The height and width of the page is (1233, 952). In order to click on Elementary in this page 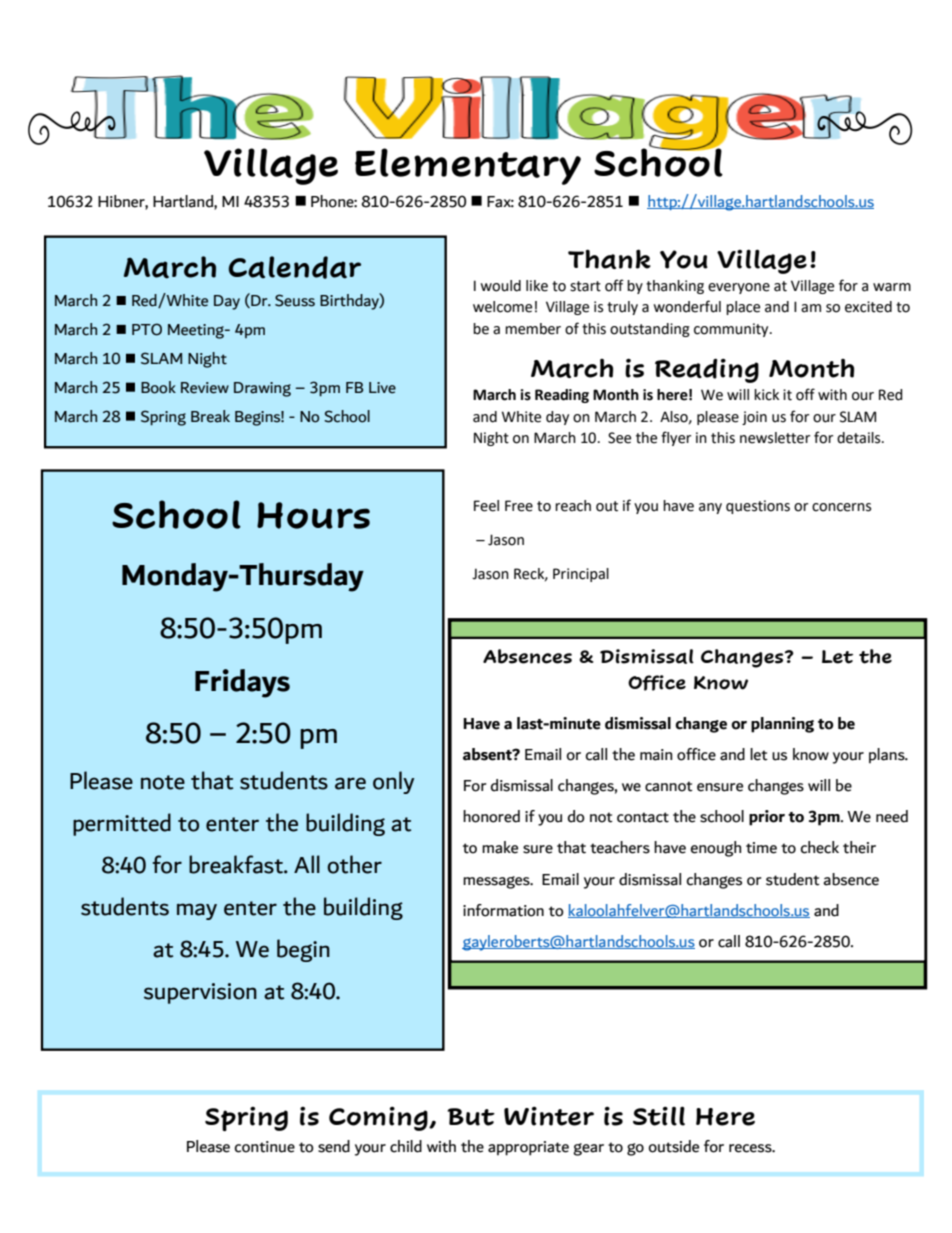, I will do `click(468, 166)`.
